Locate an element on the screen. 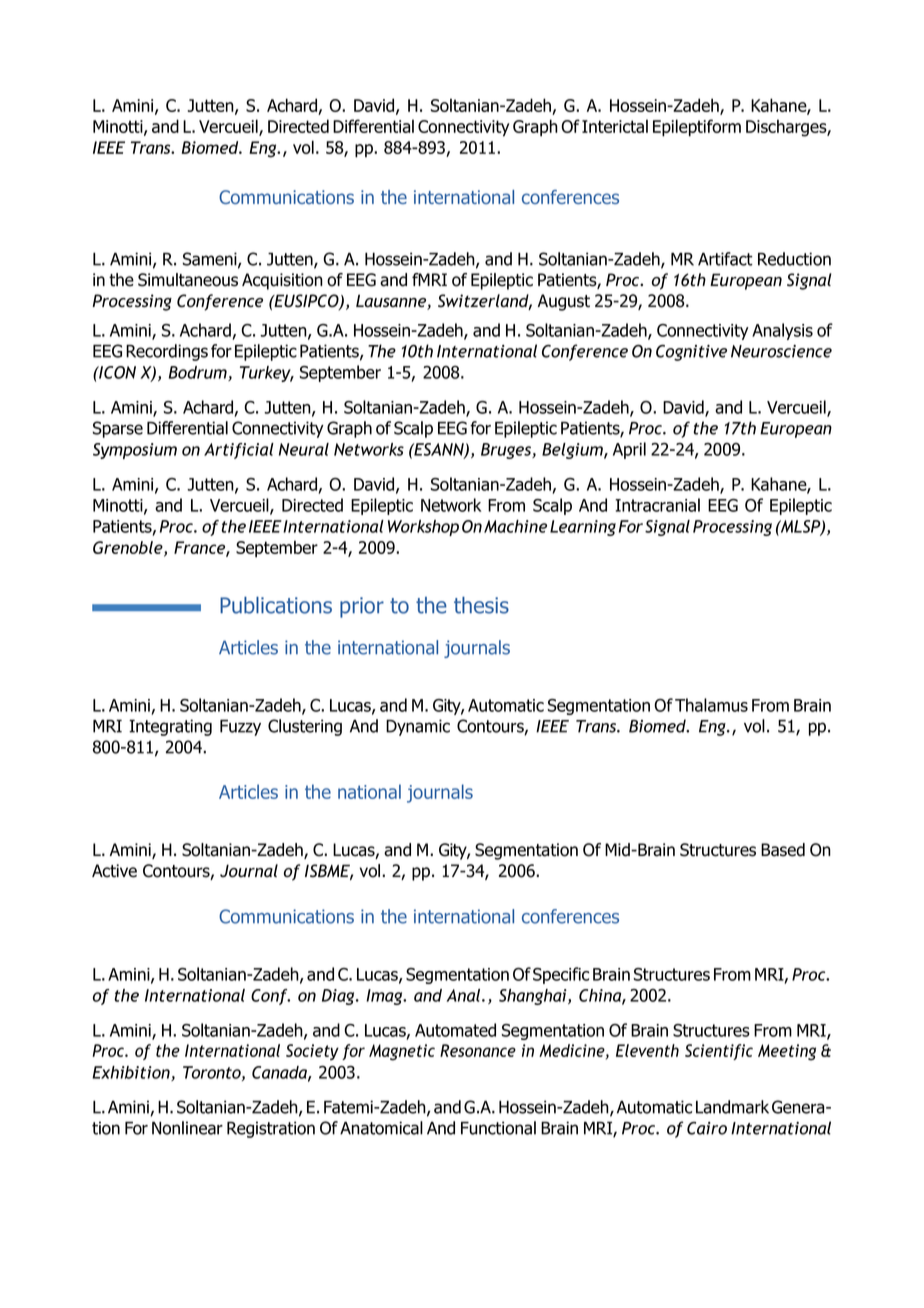  Intracranial is located at coordinates (657, 505).
